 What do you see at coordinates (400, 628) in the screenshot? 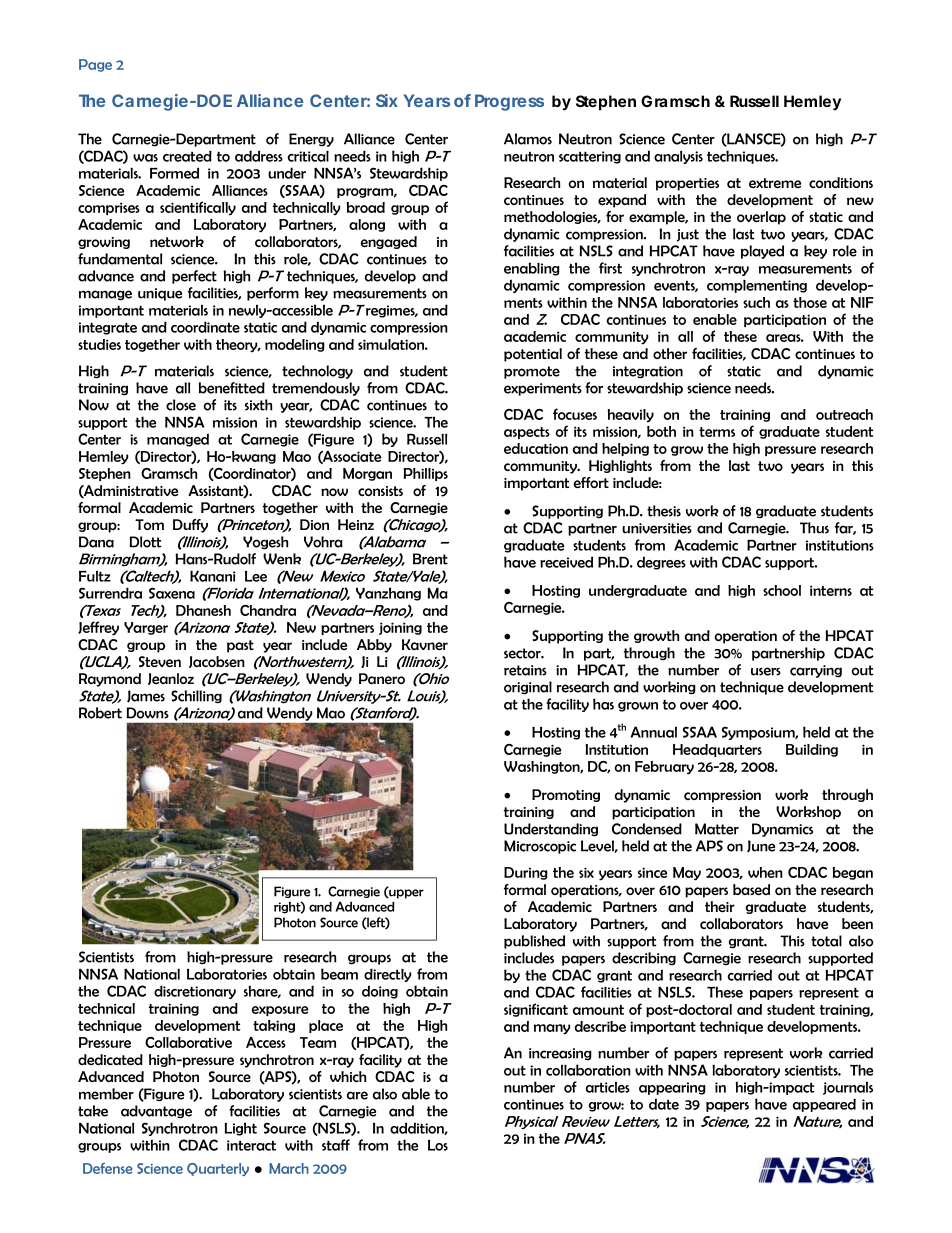
I see `joining` at bounding box center [400, 628].
